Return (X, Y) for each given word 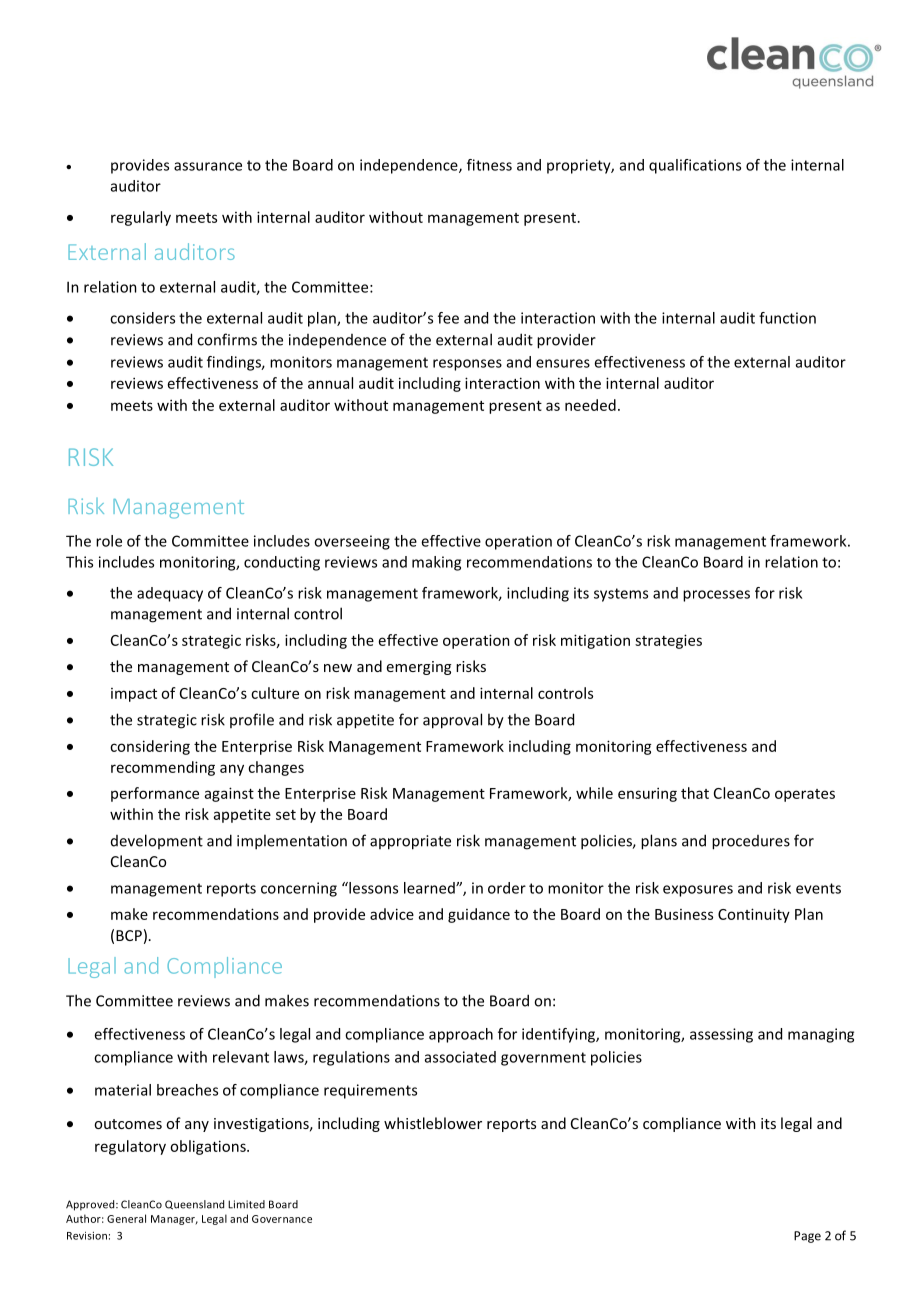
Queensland (194, 1205)
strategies (668, 641)
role (109, 541)
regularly (141, 218)
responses (467, 365)
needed (590, 405)
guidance (479, 915)
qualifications (695, 166)
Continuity (754, 915)
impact (134, 695)
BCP (129, 935)
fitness (489, 165)
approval (452, 721)
